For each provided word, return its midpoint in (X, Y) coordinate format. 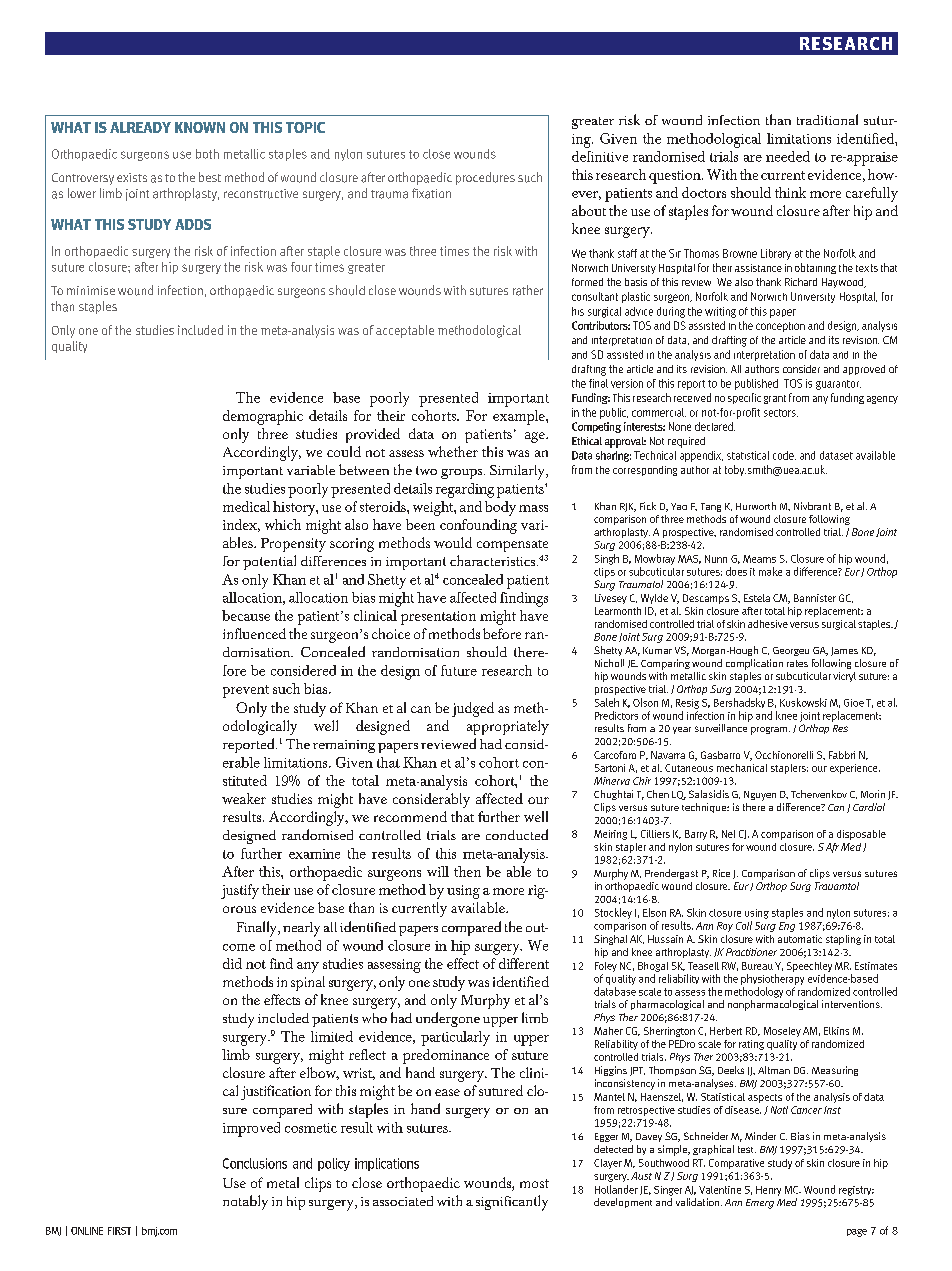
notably (245, 1202)
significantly (512, 1203)
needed (788, 156)
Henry (768, 1191)
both (207, 154)
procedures (485, 178)
